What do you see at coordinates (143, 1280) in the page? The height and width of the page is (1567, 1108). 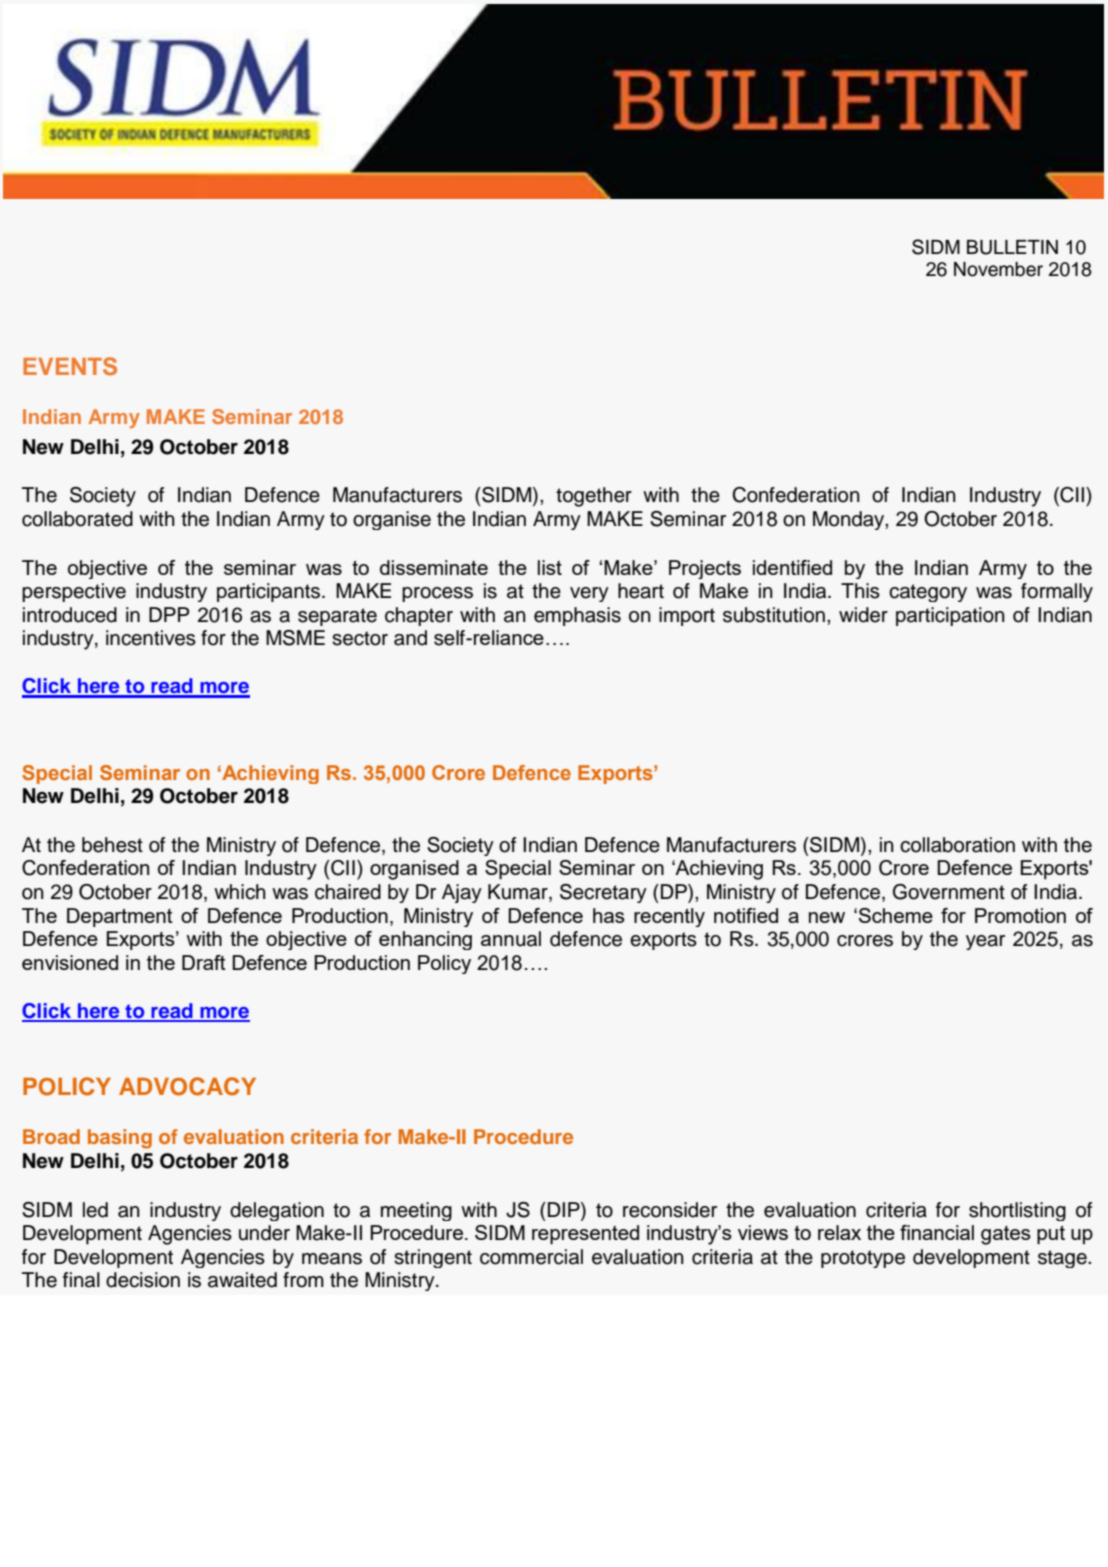 I see `decision` at bounding box center [143, 1280].
